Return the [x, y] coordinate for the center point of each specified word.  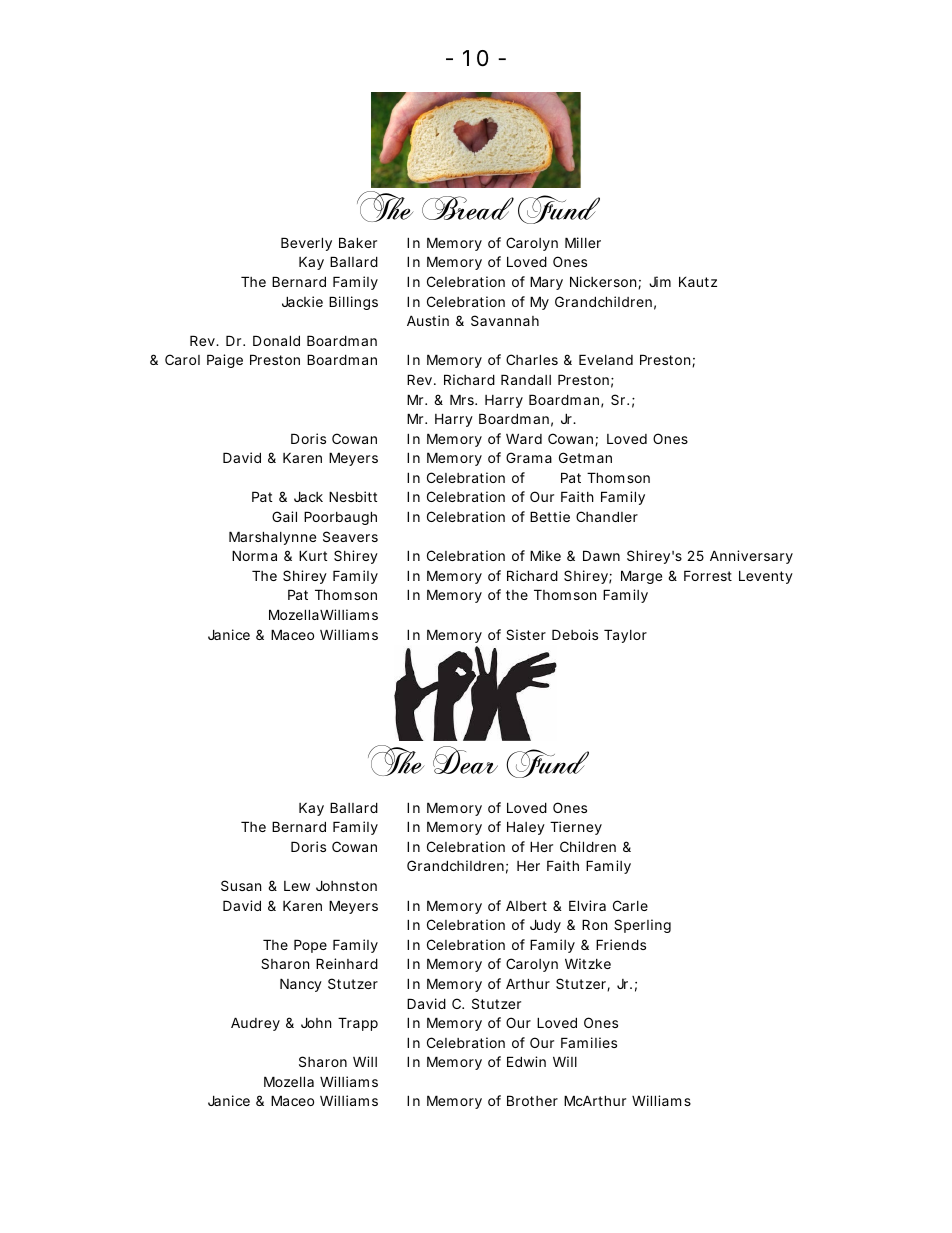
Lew [297, 886]
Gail [284, 516]
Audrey [255, 1024]
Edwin [526, 1061]
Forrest [708, 575]
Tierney [576, 828]
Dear [465, 760]
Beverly [306, 244]
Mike [545, 555]
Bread [468, 208]
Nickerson [603, 281]
